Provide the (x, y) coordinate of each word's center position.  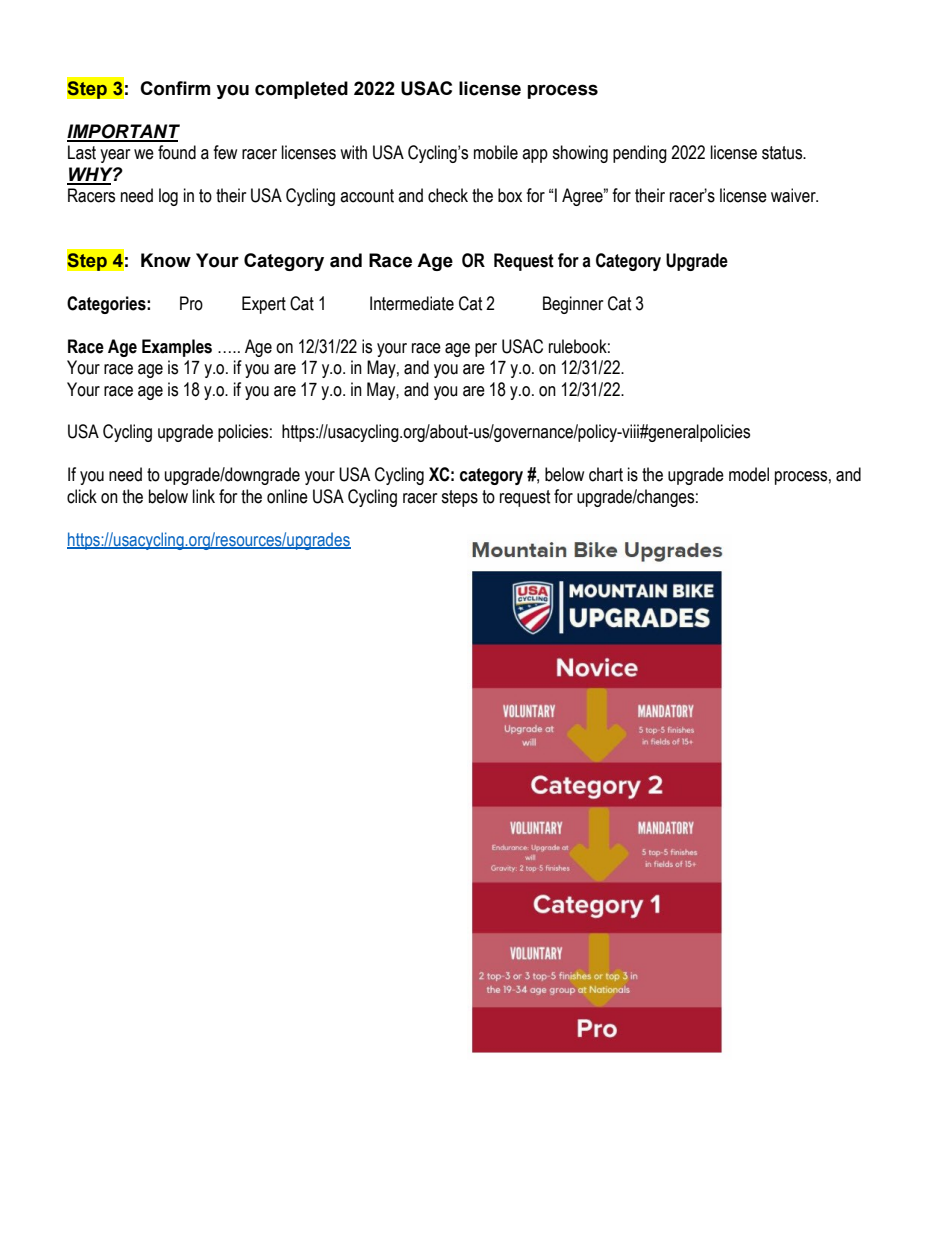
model (749, 474)
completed (301, 90)
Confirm (175, 88)
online (287, 496)
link (204, 496)
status (783, 153)
